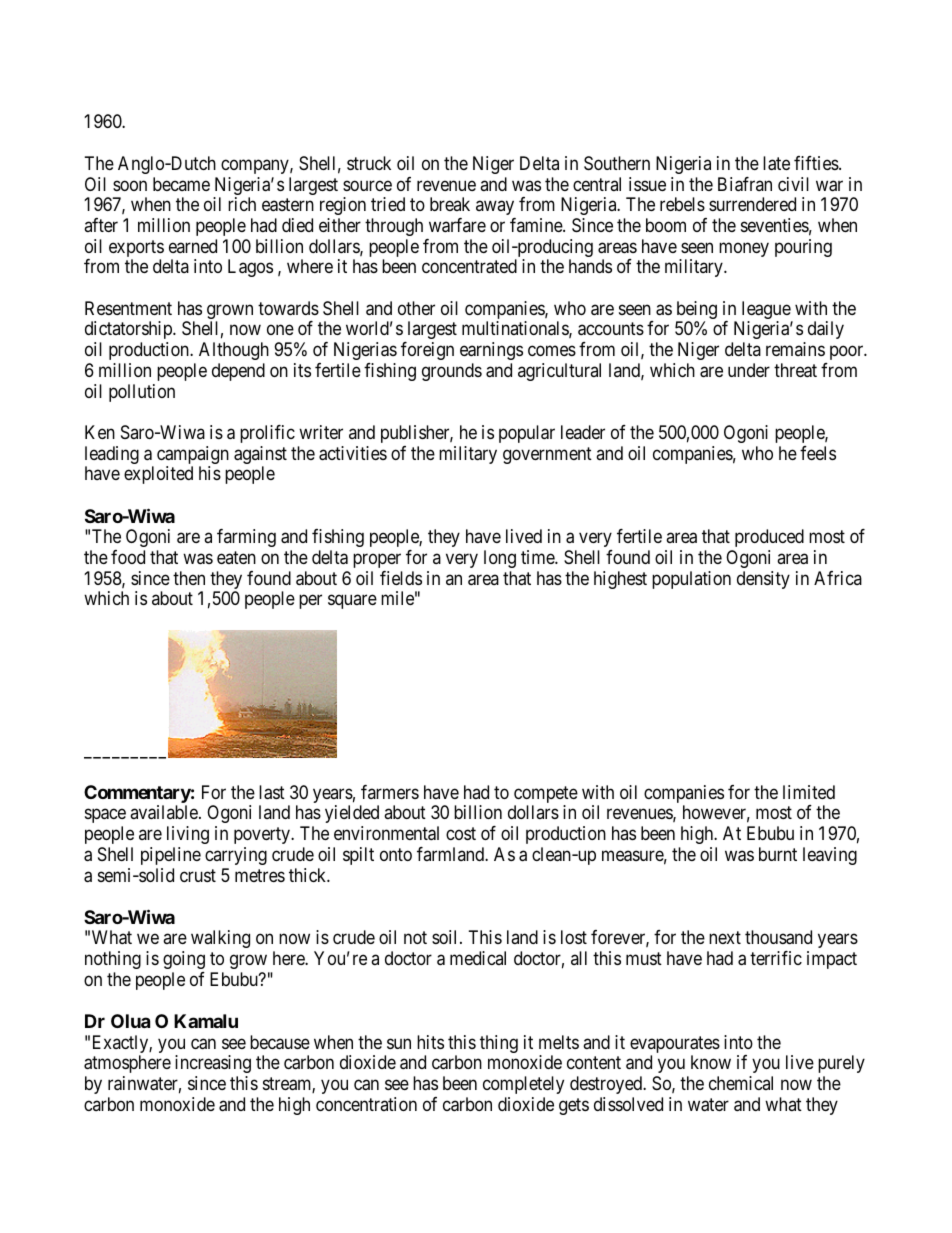 The width and height of the document is (952, 1233). Describe the element at coordinates (158, 475) in the document. I see `exploited` at that location.
